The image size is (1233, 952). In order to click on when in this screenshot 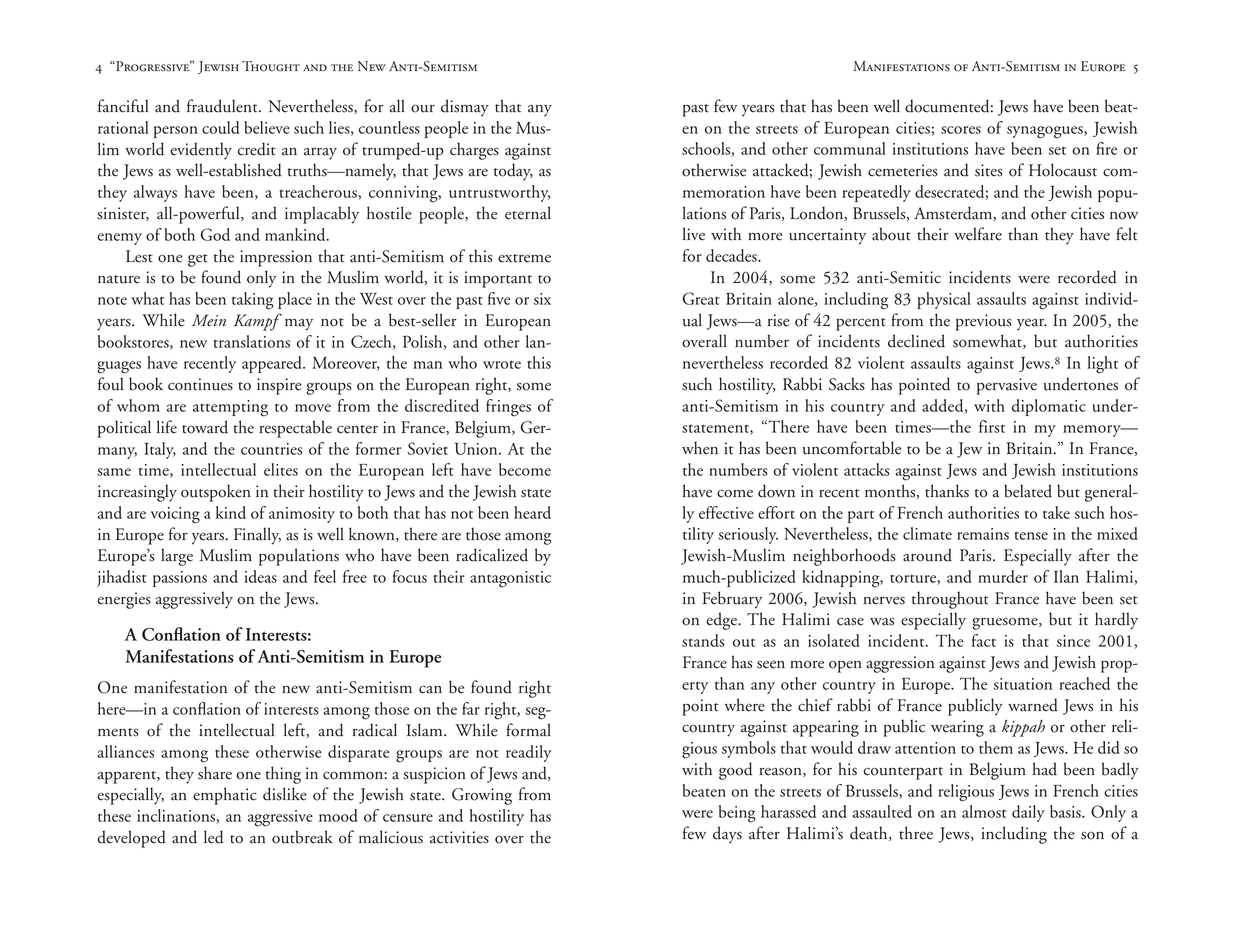, I will do `click(700, 448)`.
